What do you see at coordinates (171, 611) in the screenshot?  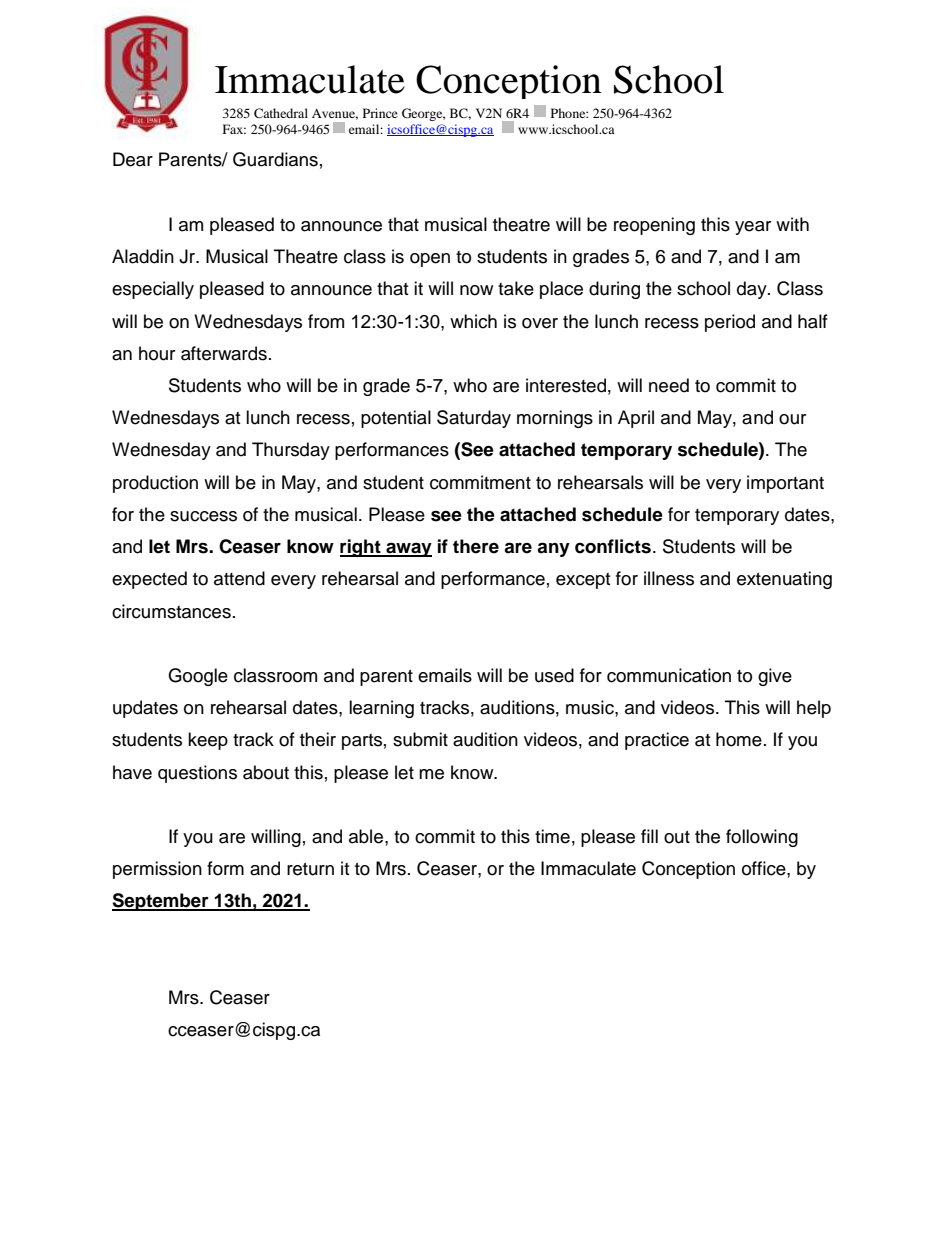 I see `circumstances` at bounding box center [171, 611].
